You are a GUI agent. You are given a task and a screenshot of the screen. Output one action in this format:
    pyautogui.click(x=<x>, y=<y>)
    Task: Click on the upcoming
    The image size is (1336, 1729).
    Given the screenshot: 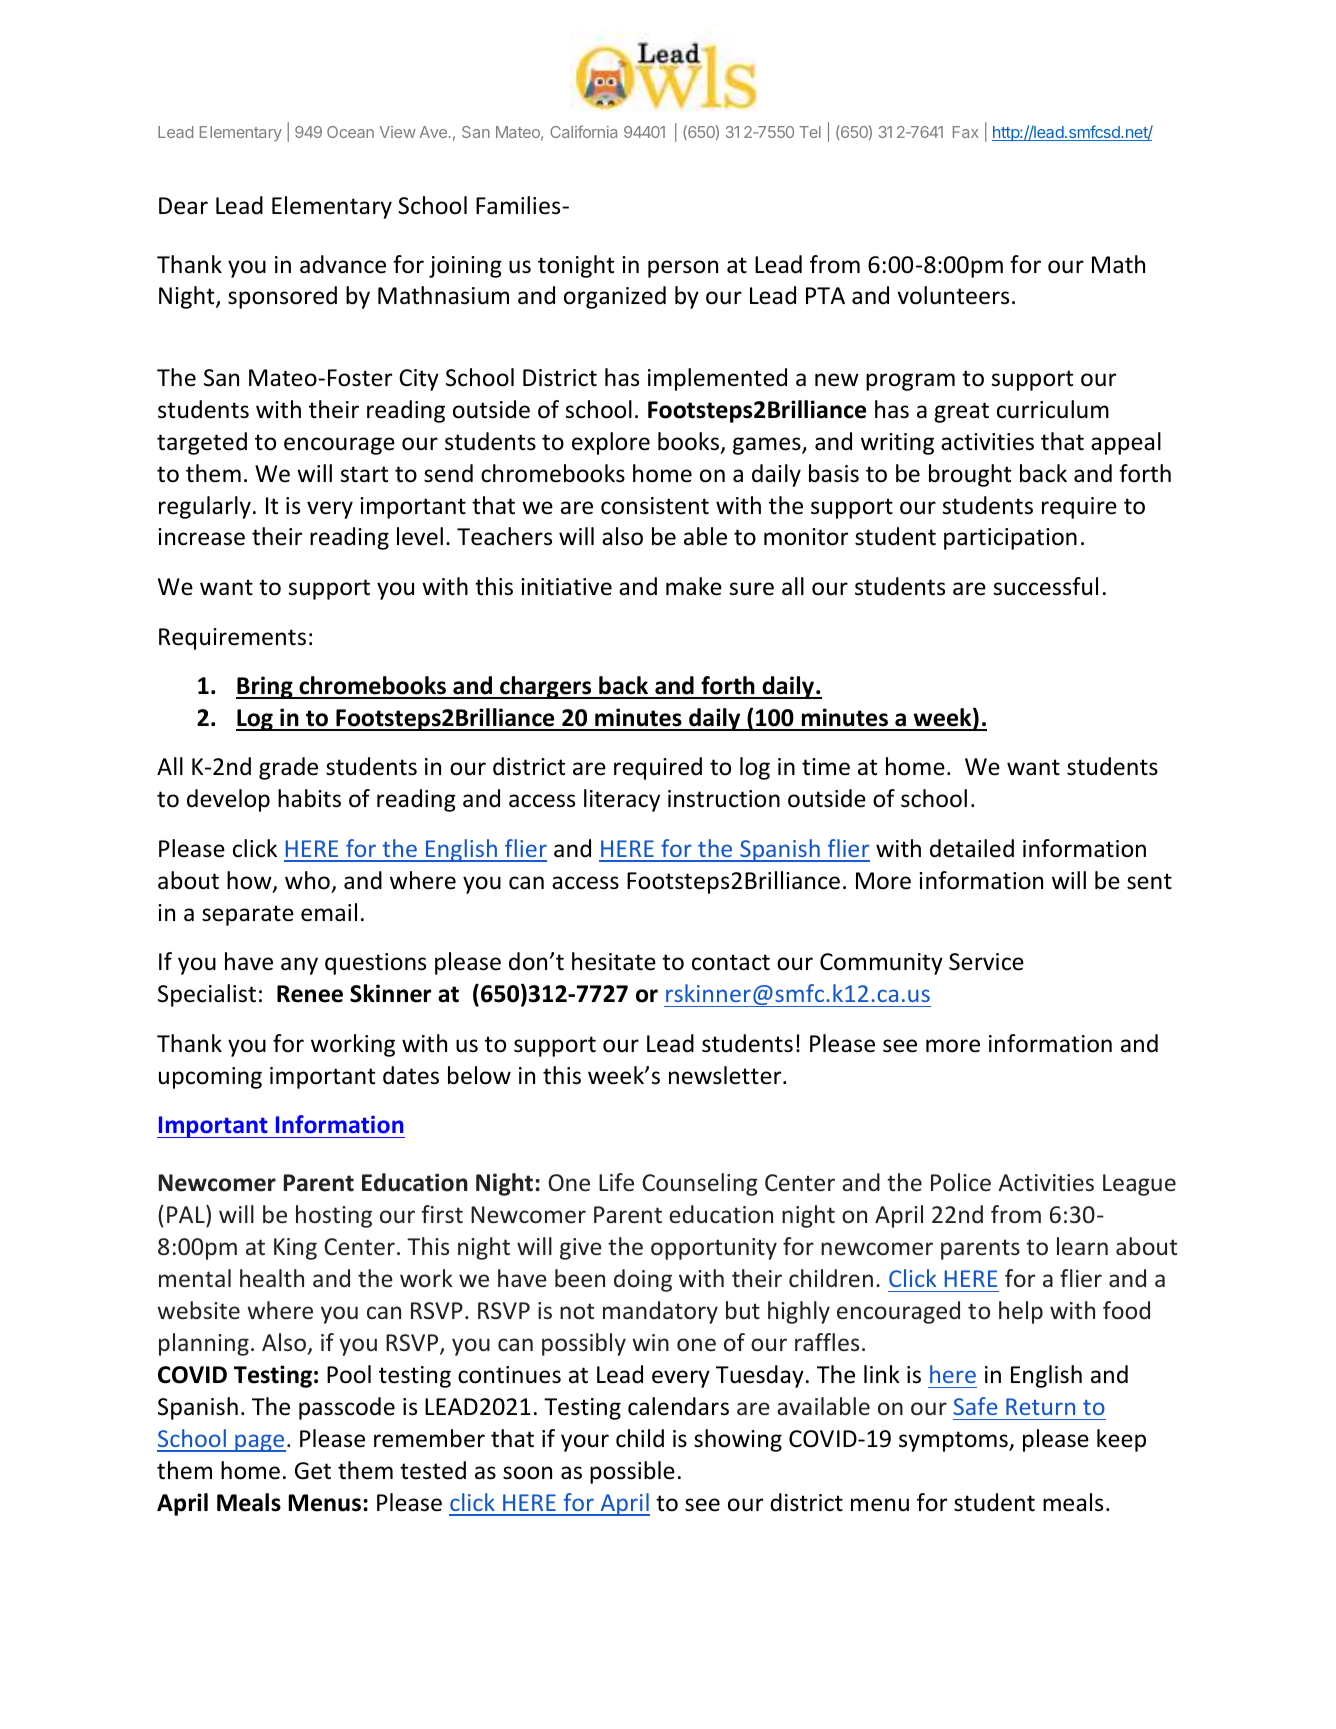 What is the action you would take?
    pyautogui.click(x=210, y=1078)
